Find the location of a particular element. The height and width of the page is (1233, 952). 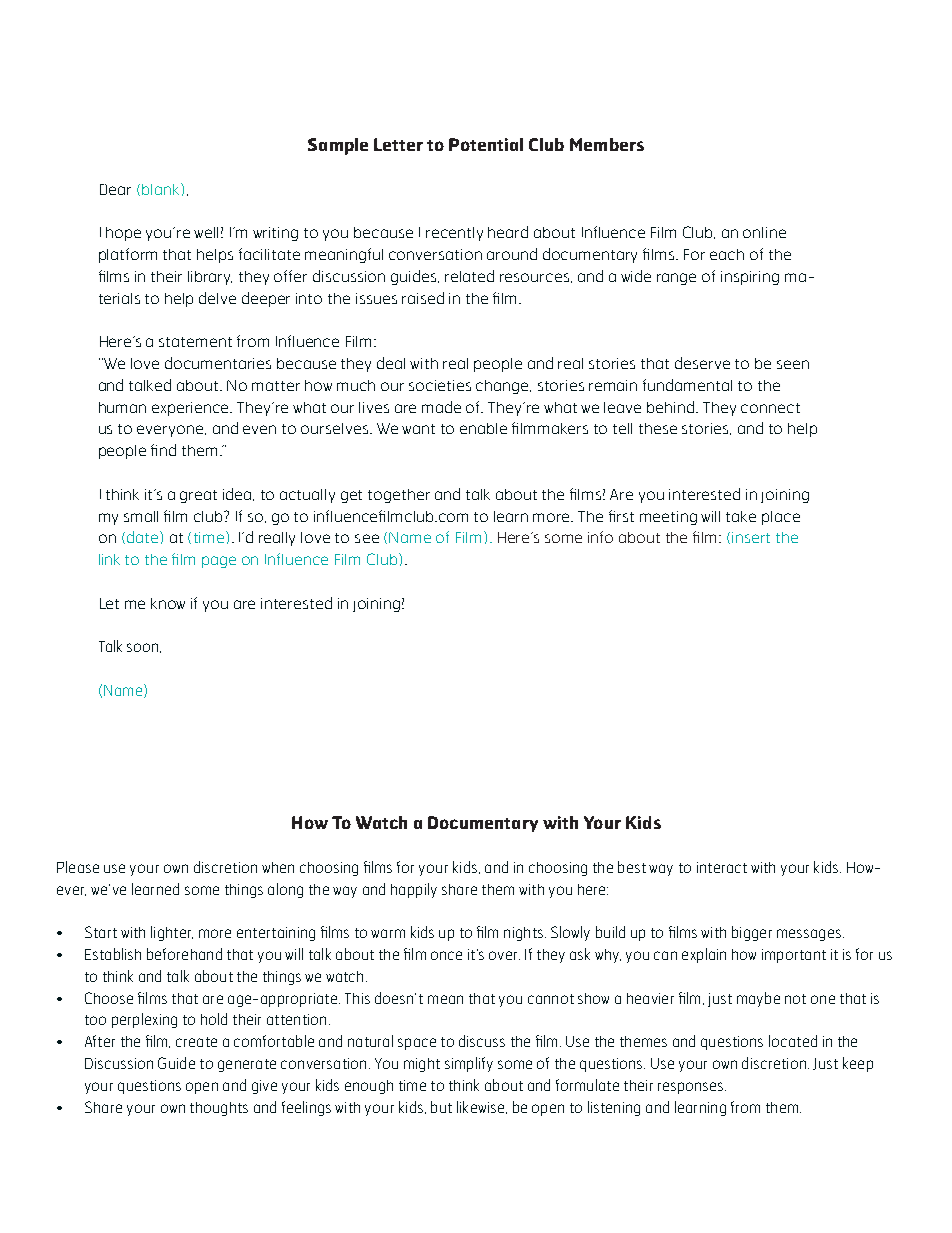

nights is located at coordinates (523, 934).
